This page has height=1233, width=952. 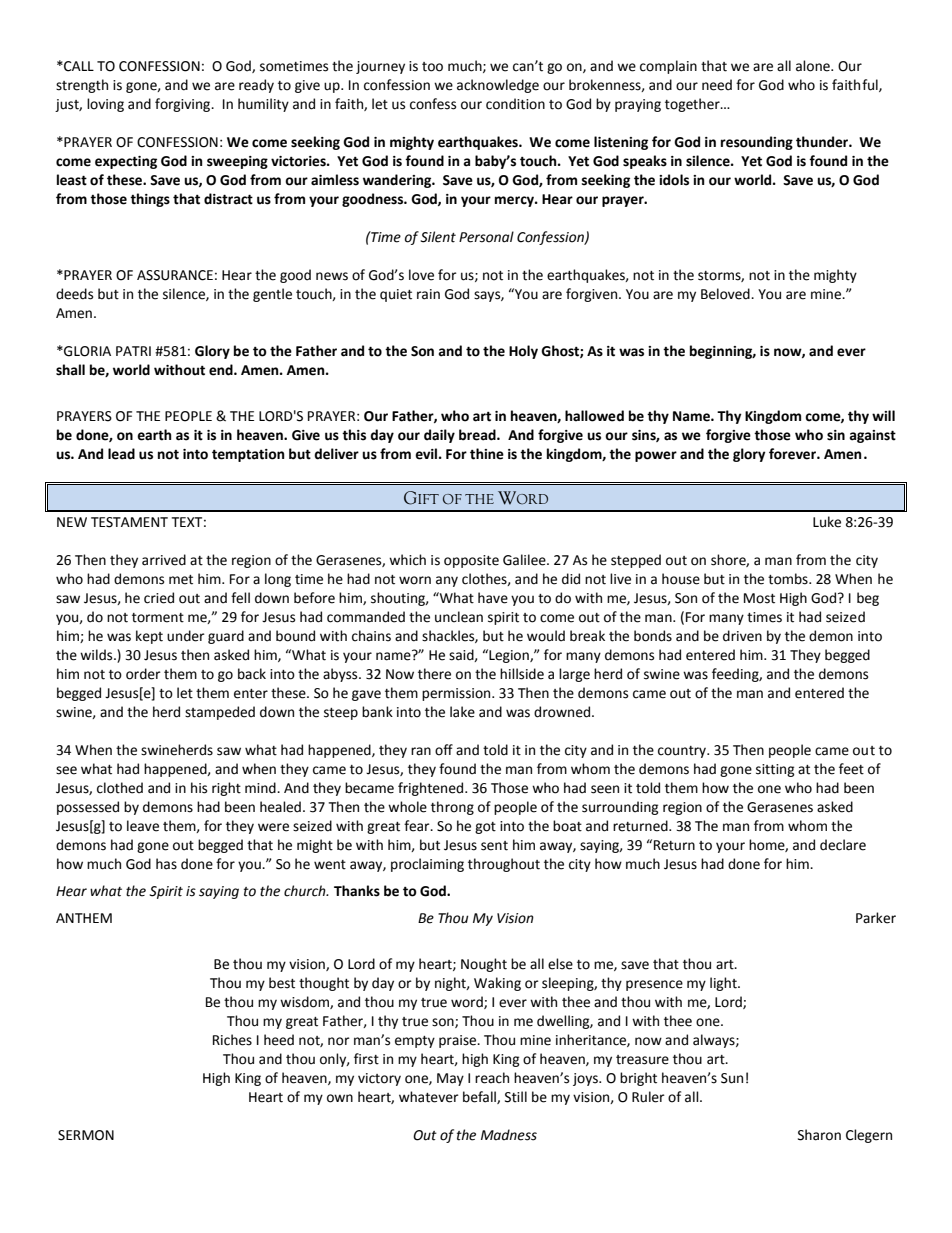 What do you see at coordinates (184, 105) in the page?
I see `forgiving` at bounding box center [184, 105].
